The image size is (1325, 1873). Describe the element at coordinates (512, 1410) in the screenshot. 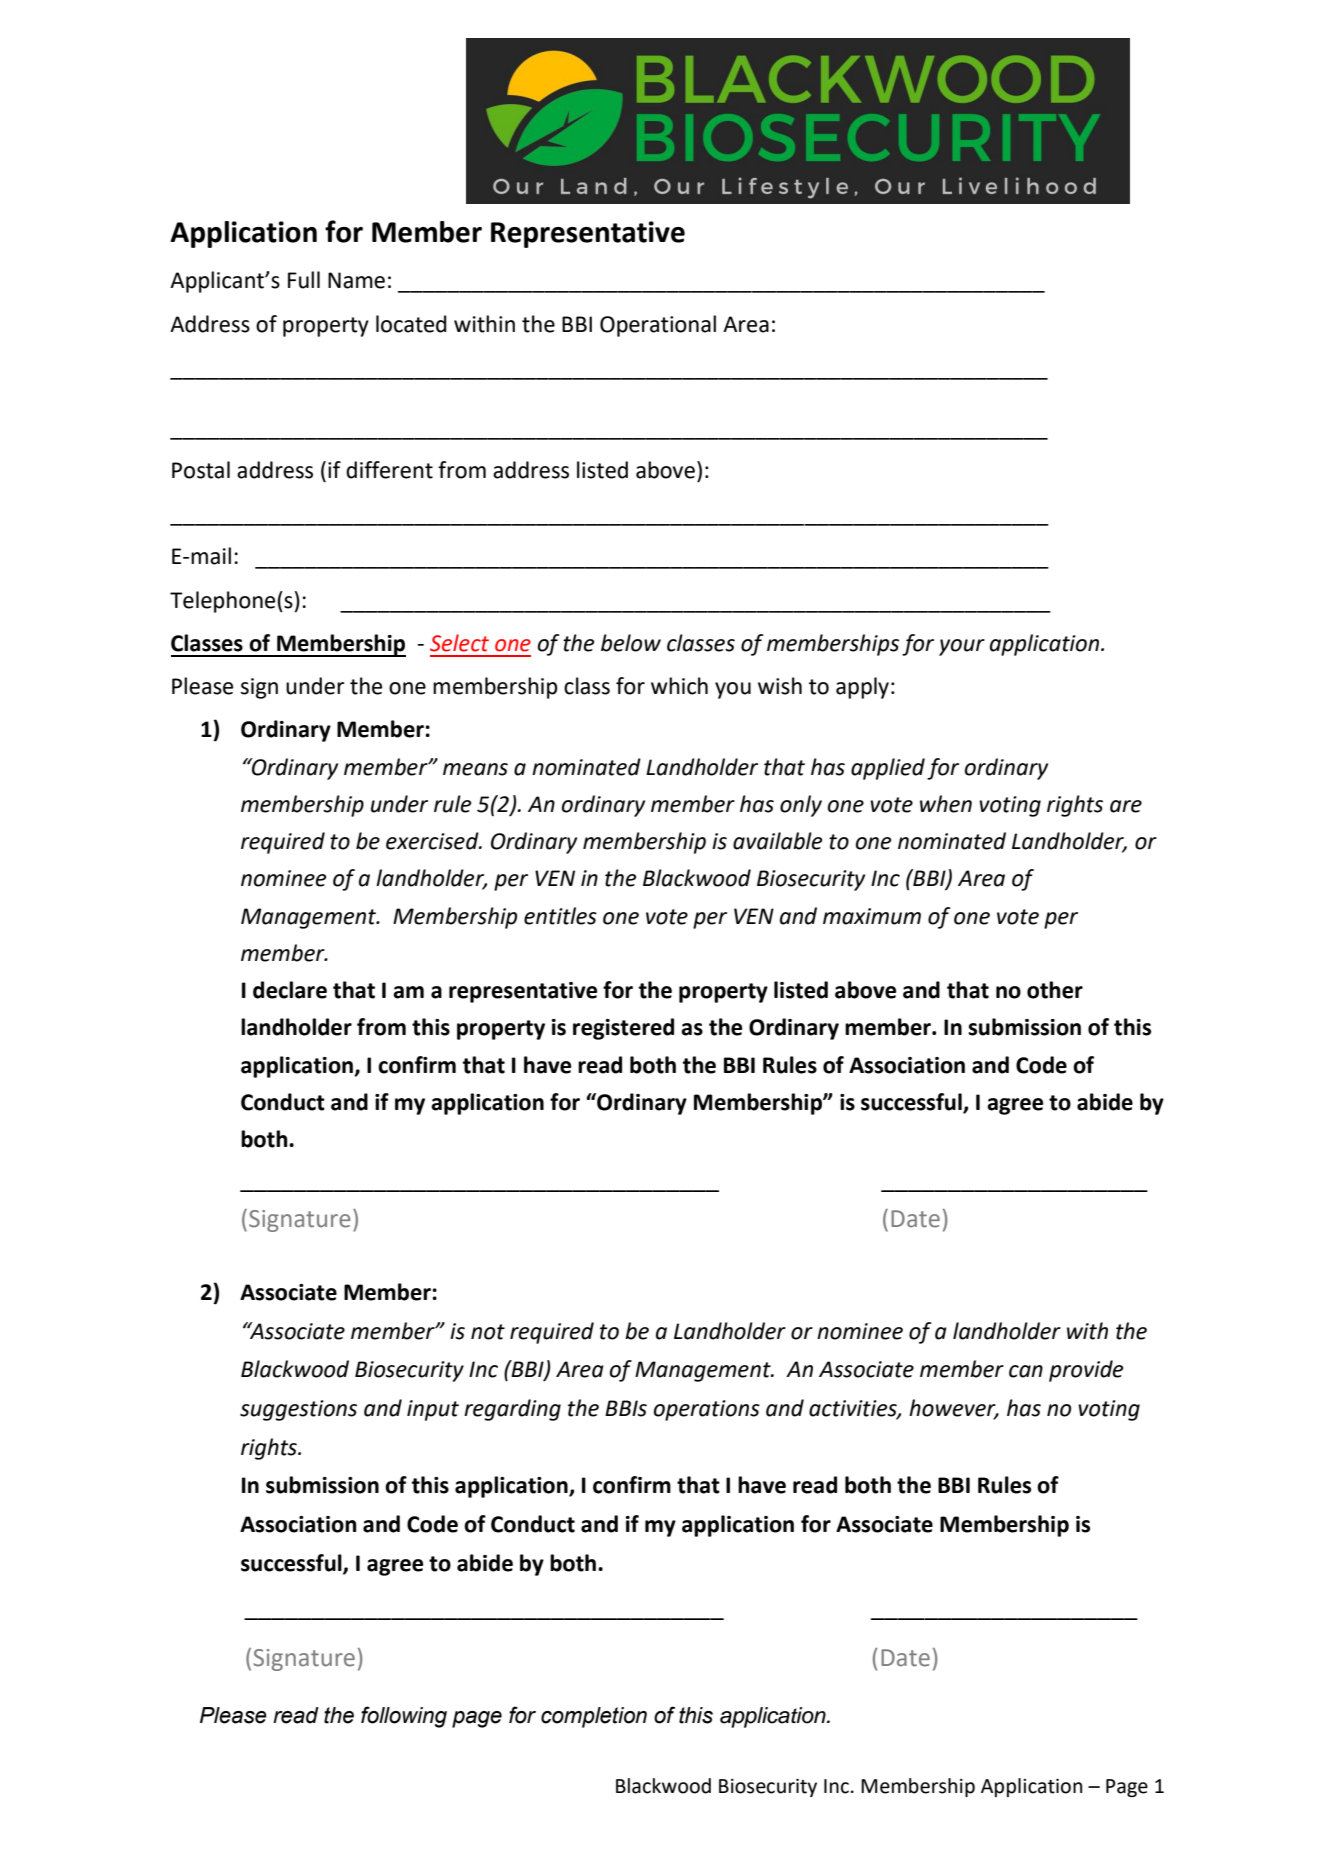

I see `regarding` at that location.
